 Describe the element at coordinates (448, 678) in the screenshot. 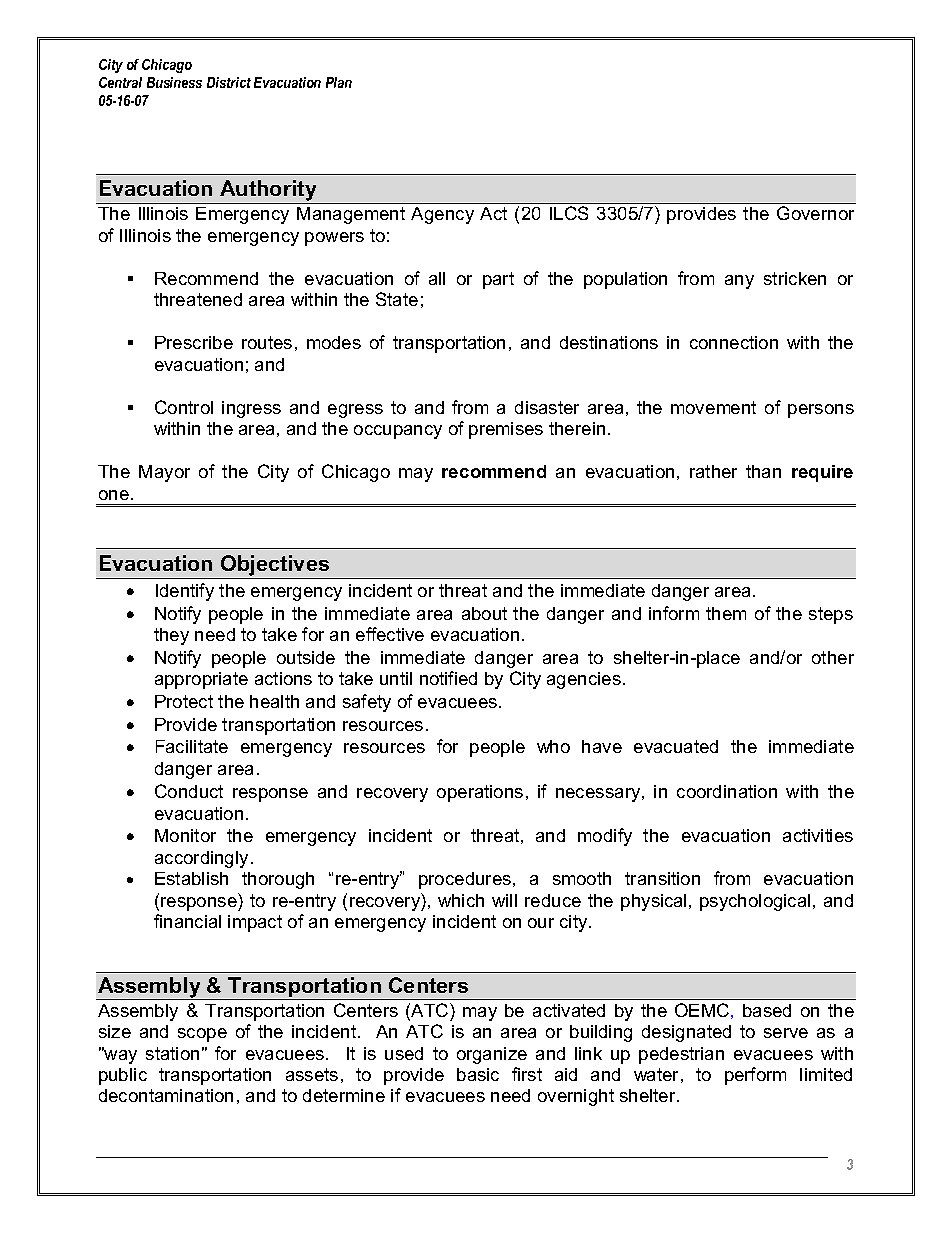

I see `notified` at that location.
